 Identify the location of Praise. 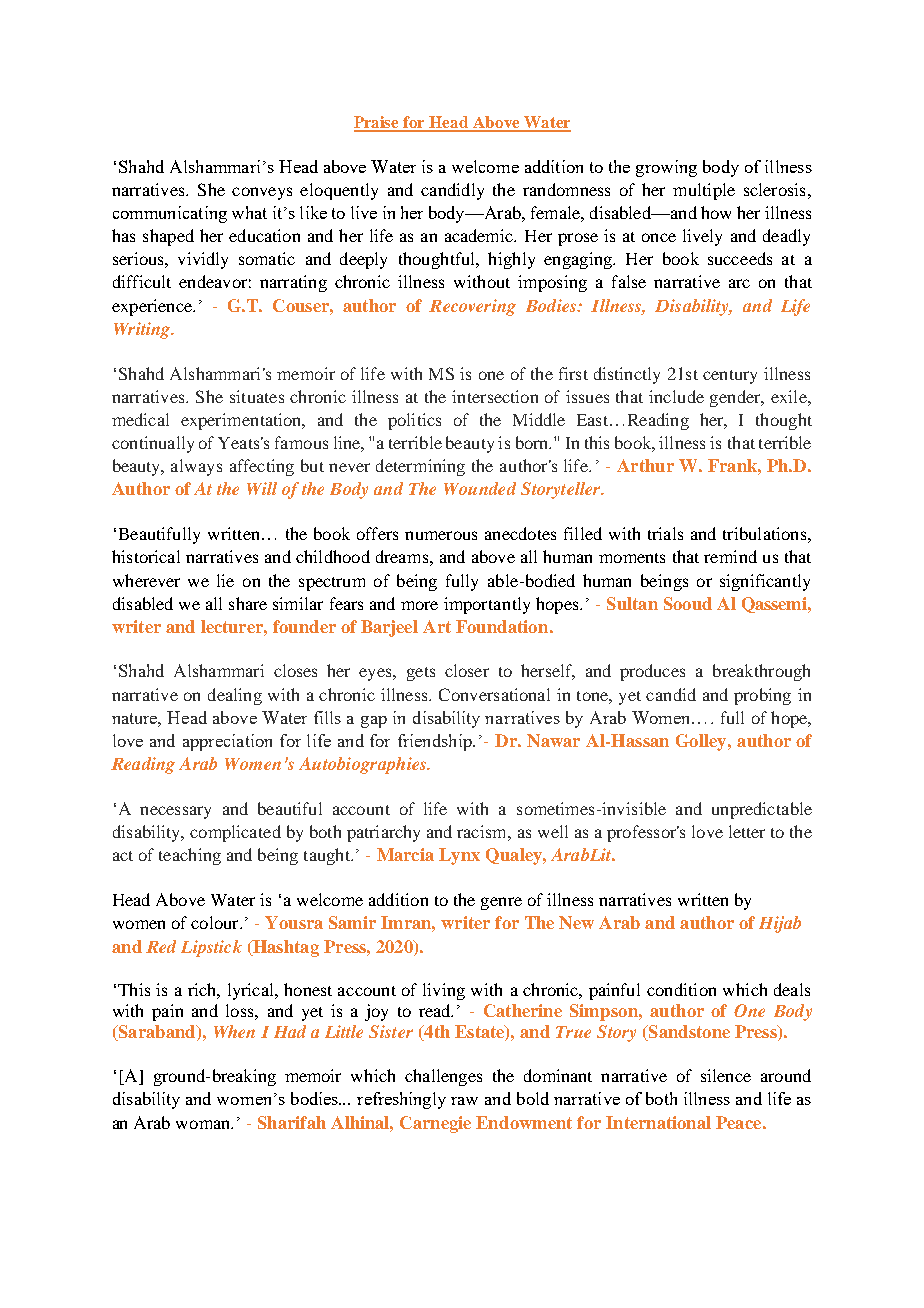
(378, 123).
